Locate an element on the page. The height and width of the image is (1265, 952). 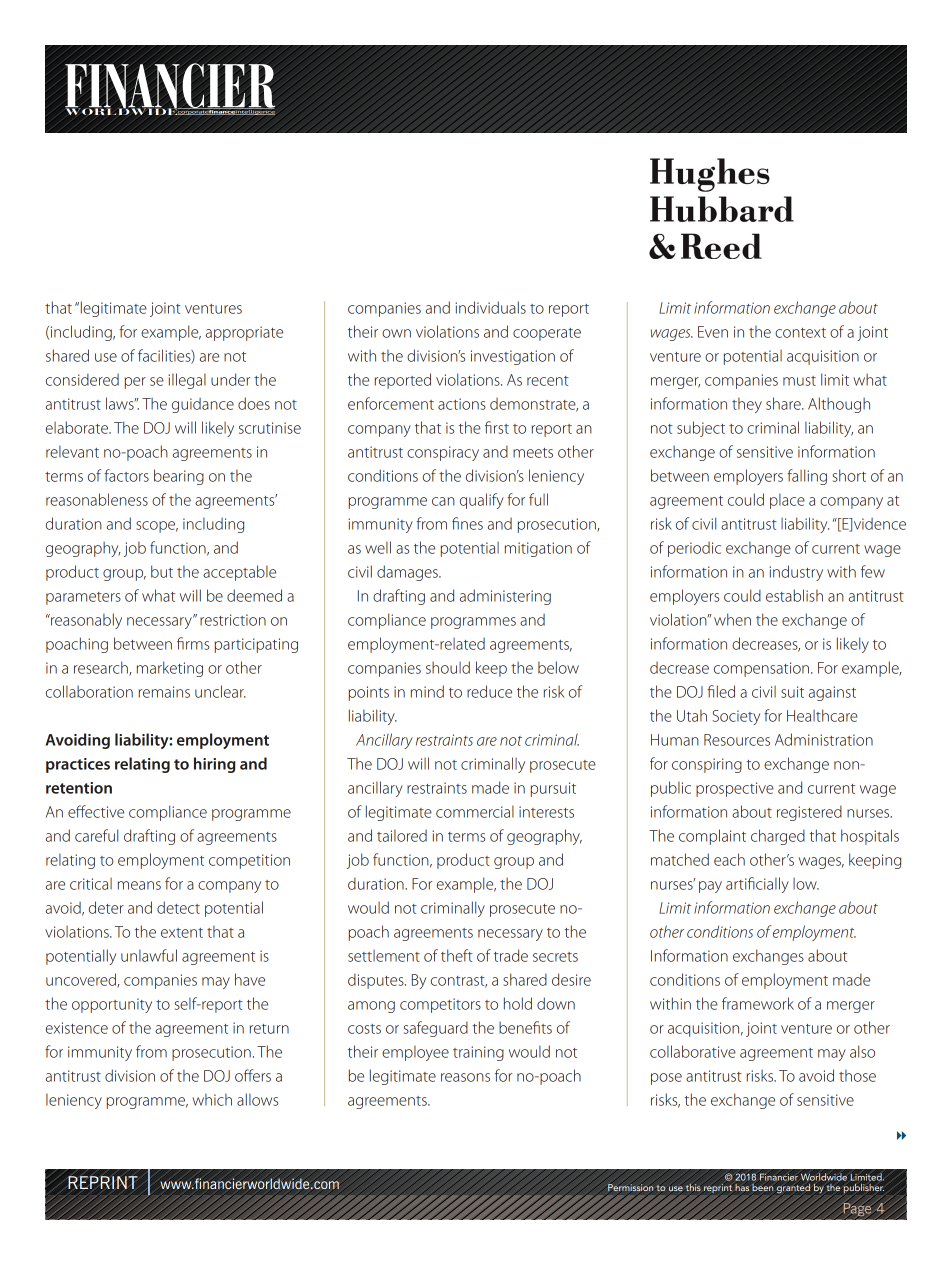
commercial is located at coordinates (475, 812).
